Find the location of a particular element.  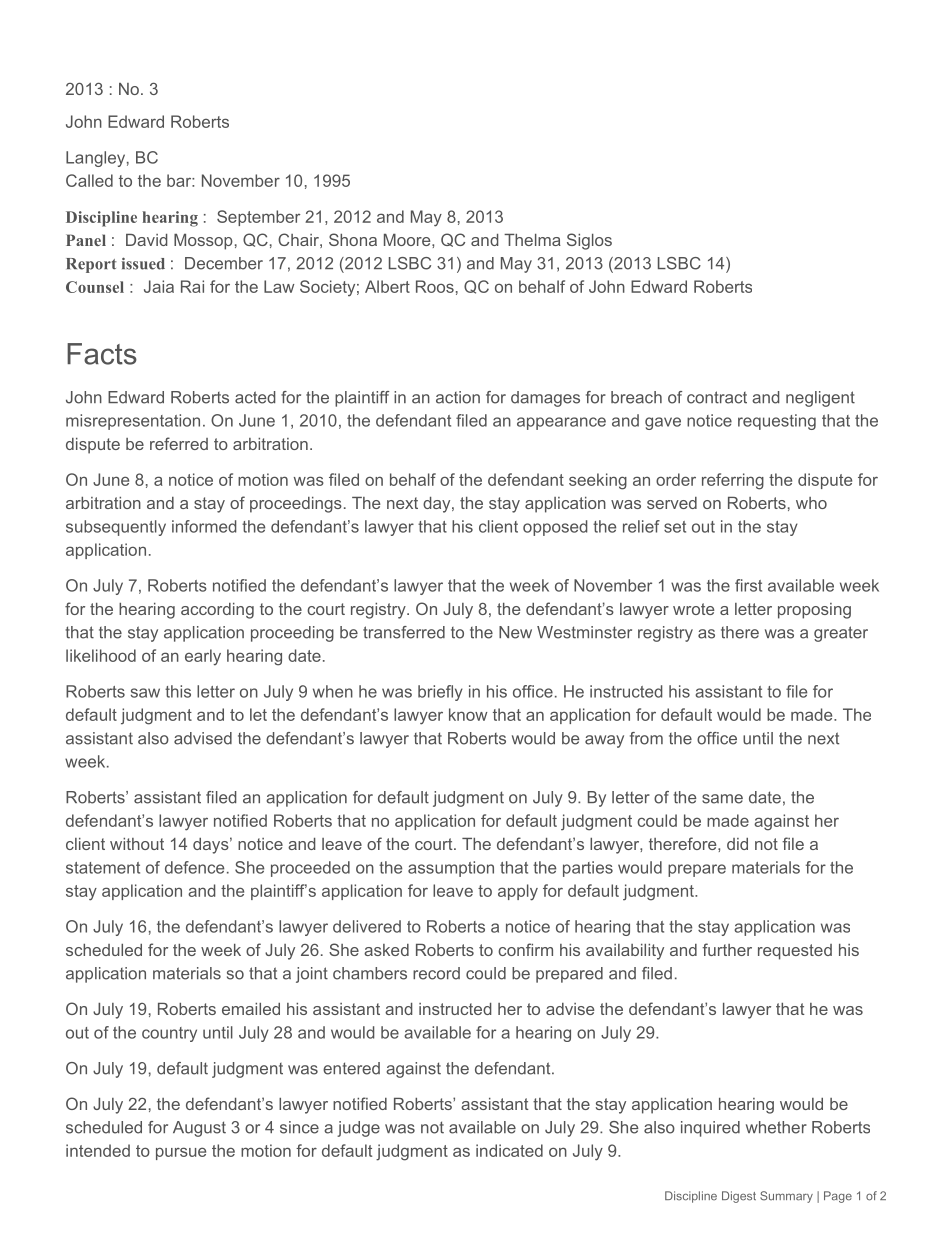

referred is located at coordinates (179, 443).
